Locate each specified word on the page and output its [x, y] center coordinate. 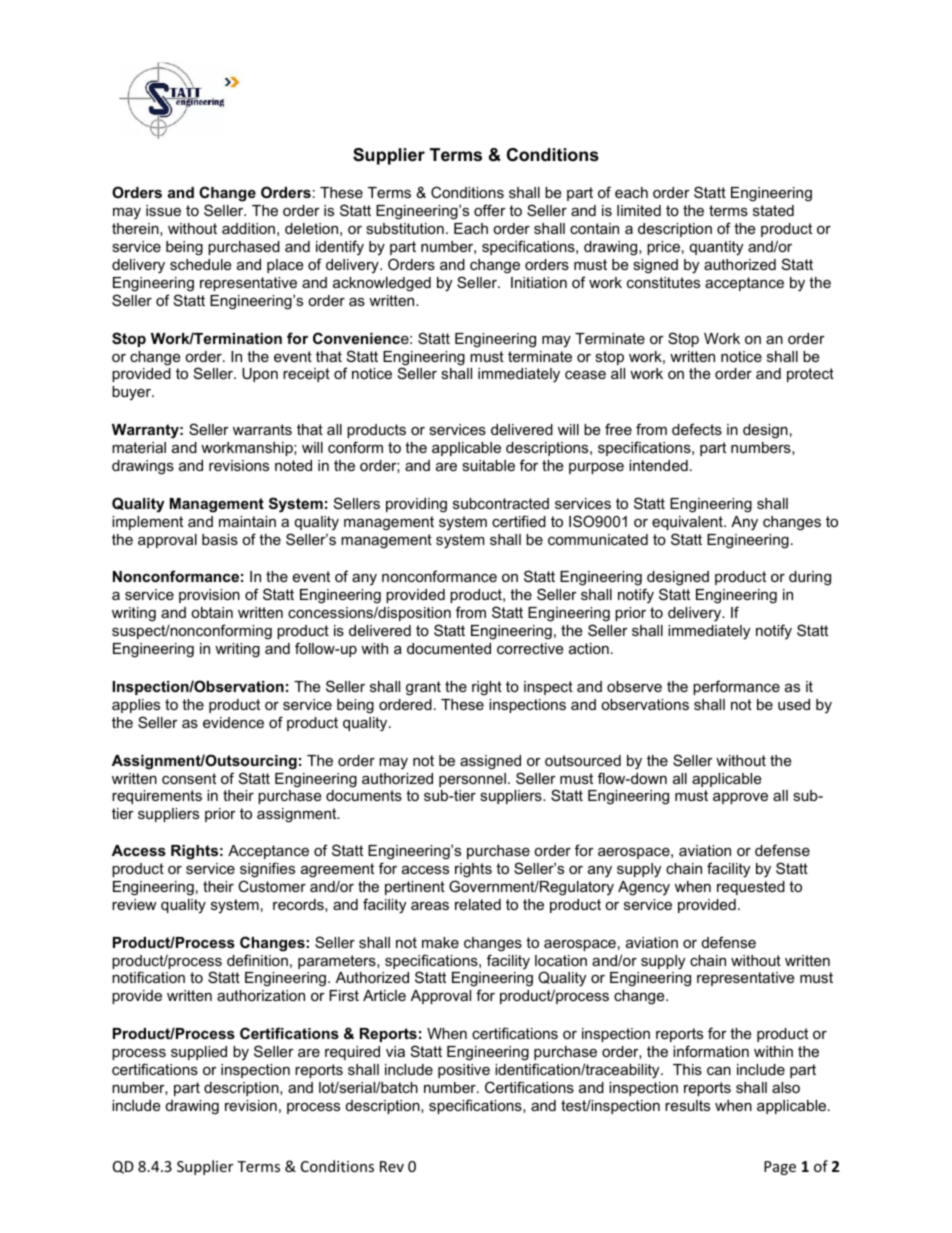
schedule [200, 264]
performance [736, 687]
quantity [716, 248]
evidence [233, 722]
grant [423, 688]
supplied [199, 1053]
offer [490, 210]
